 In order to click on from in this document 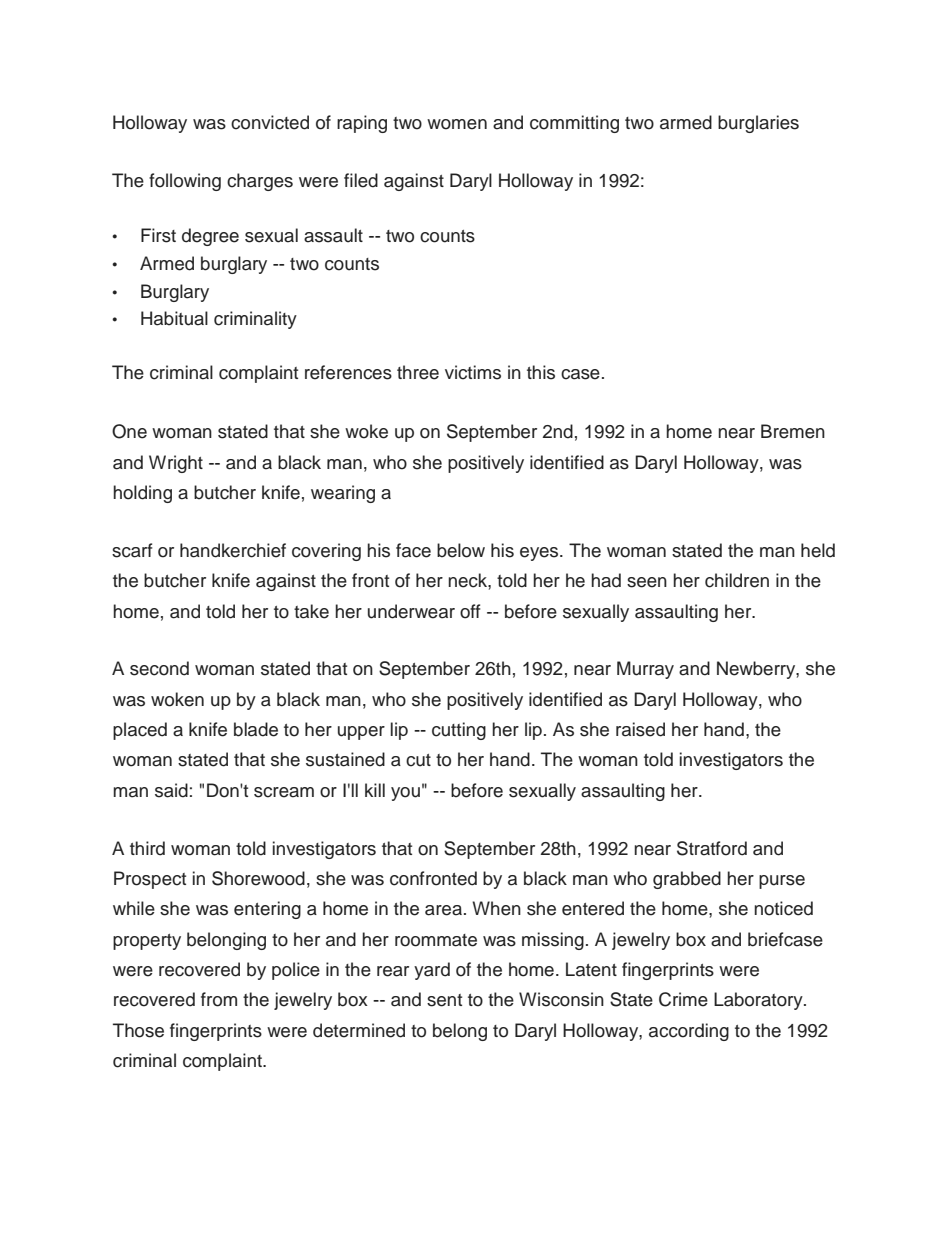, I will do `click(219, 999)`.
